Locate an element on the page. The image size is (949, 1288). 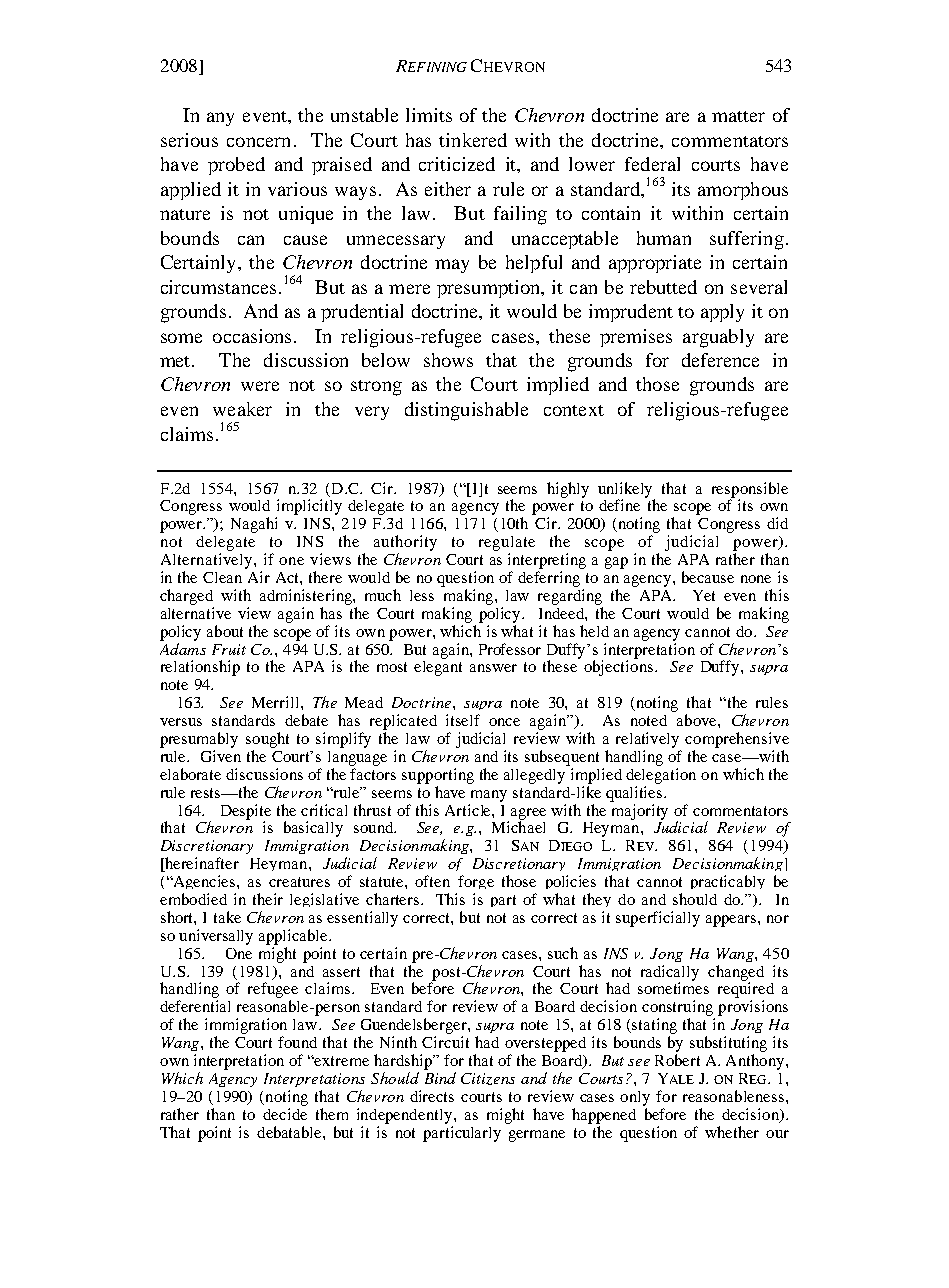
responsible is located at coordinates (750, 491).
